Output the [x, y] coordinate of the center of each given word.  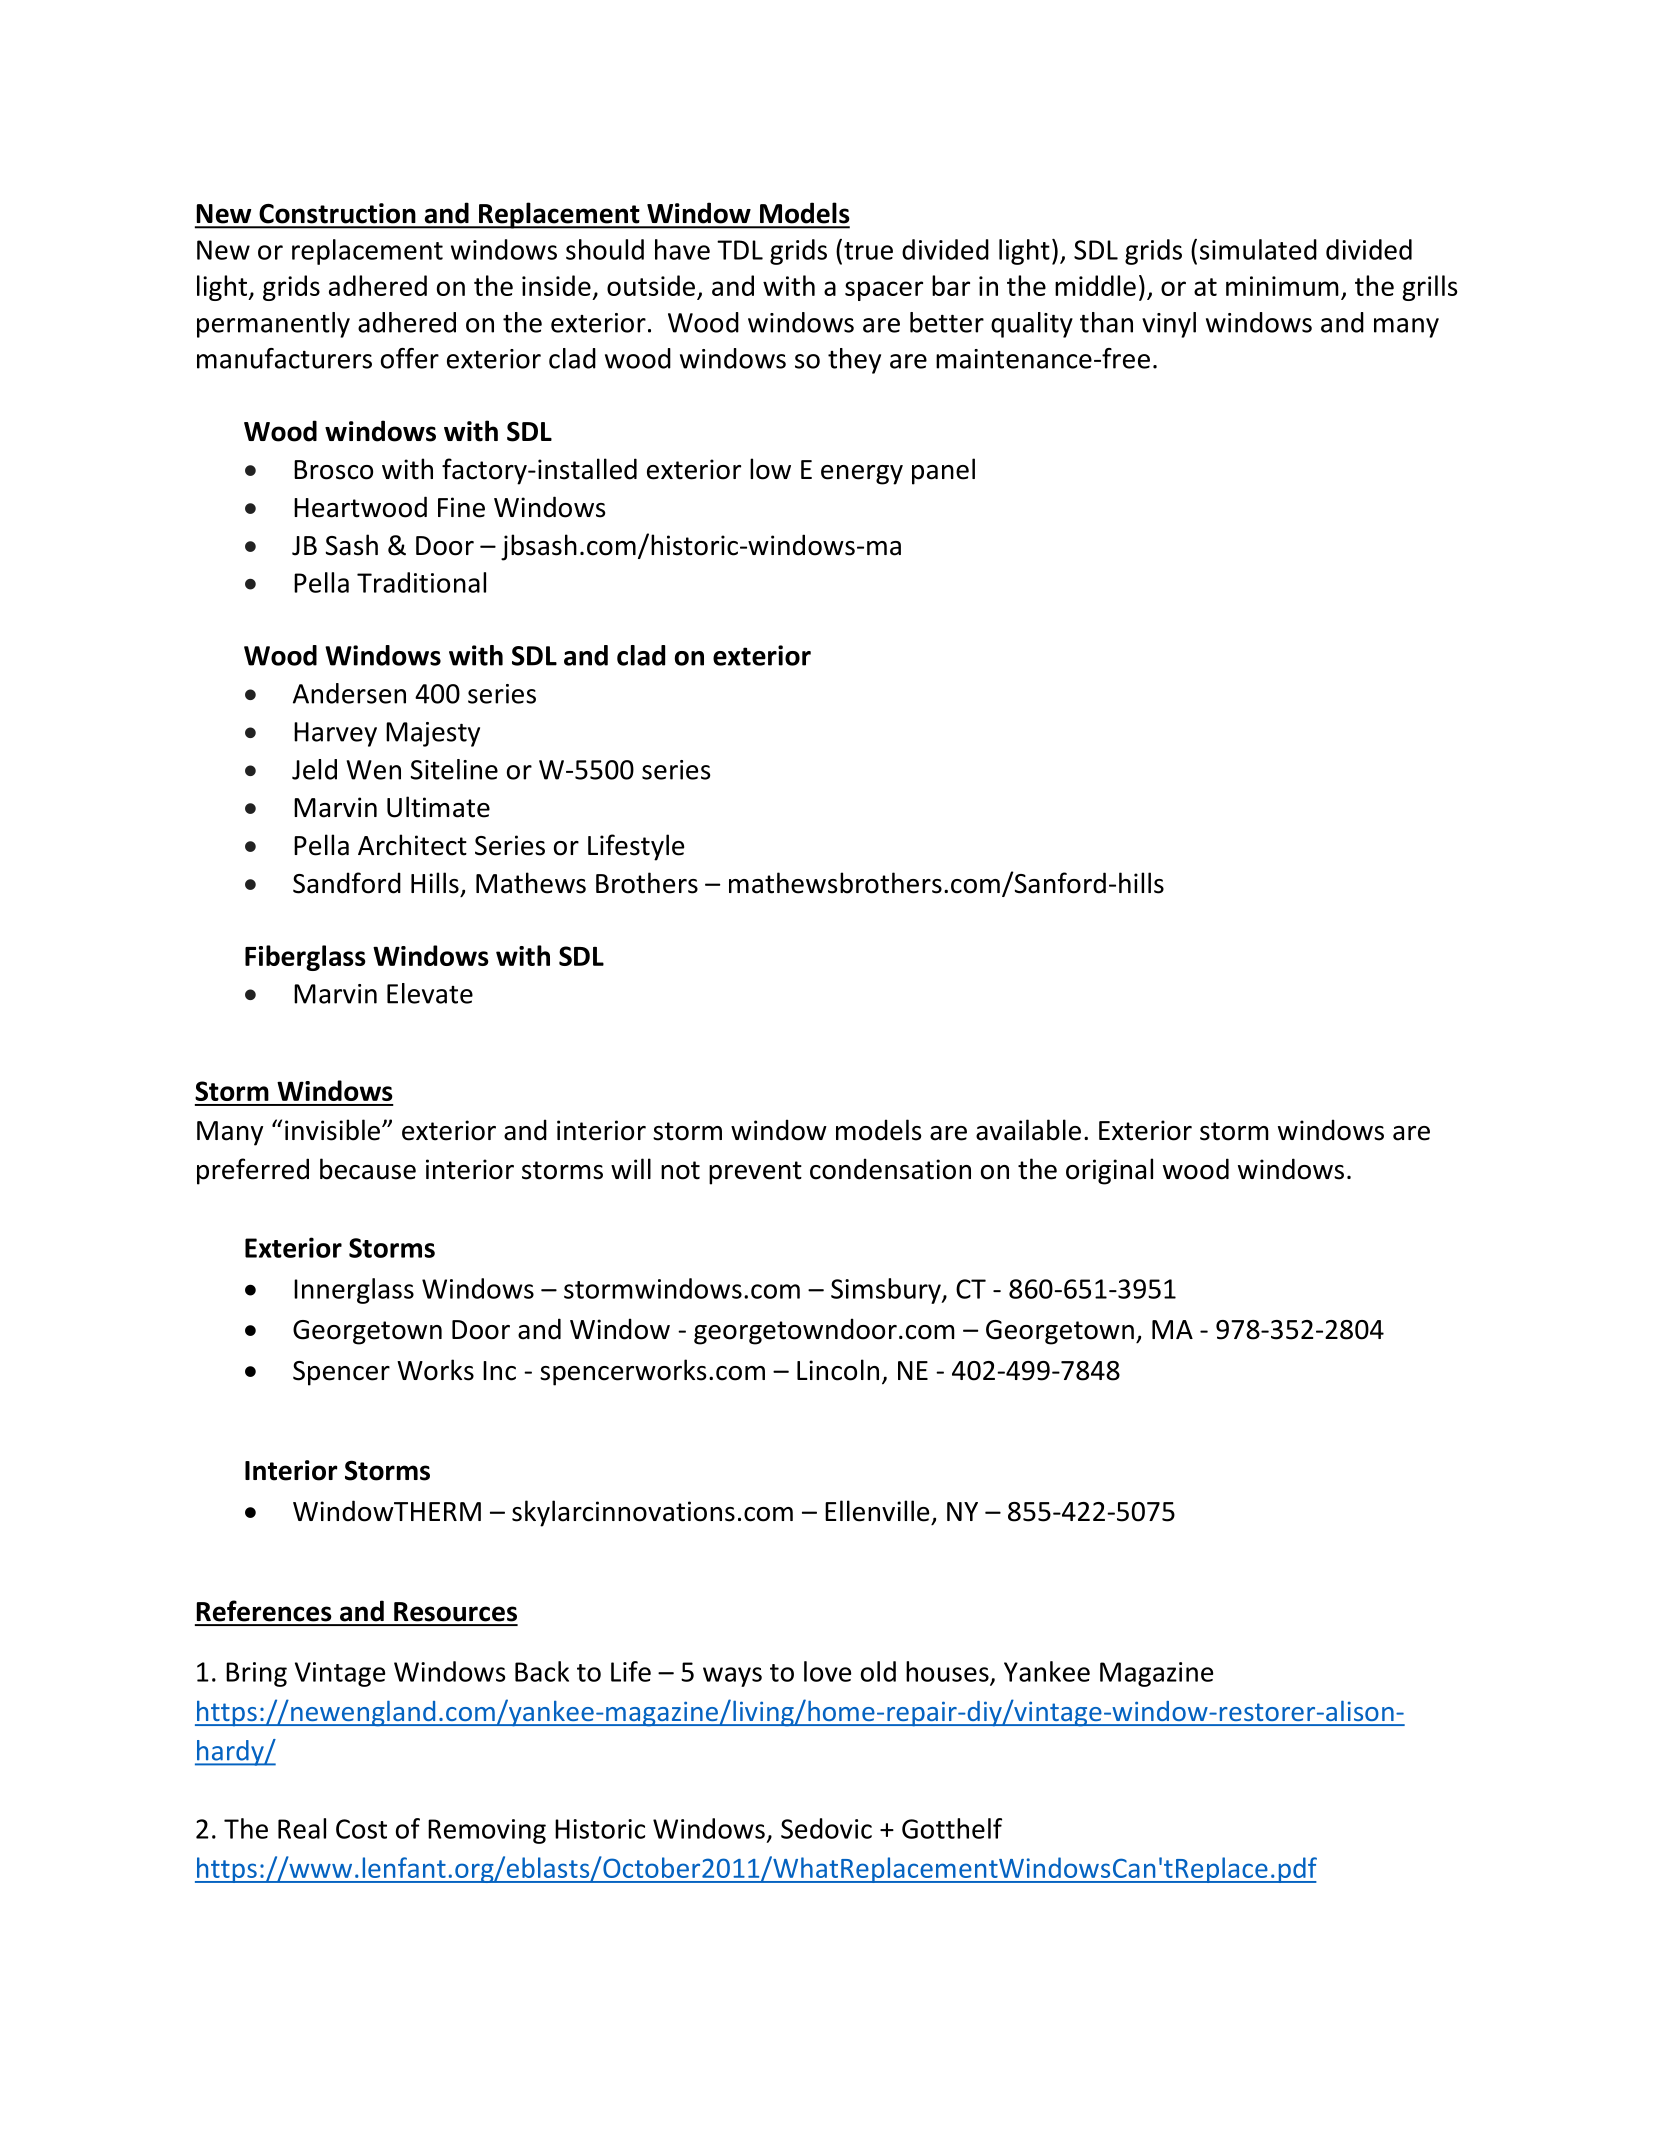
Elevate [430, 993]
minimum [1282, 286]
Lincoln [838, 1370]
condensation [890, 1169]
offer [410, 358]
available [1028, 1130]
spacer [884, 291]
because [368, 1169]
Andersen [349, 693]
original [1109, 1171]
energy [862, 475]
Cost [361, 1829]
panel [943, 471]
